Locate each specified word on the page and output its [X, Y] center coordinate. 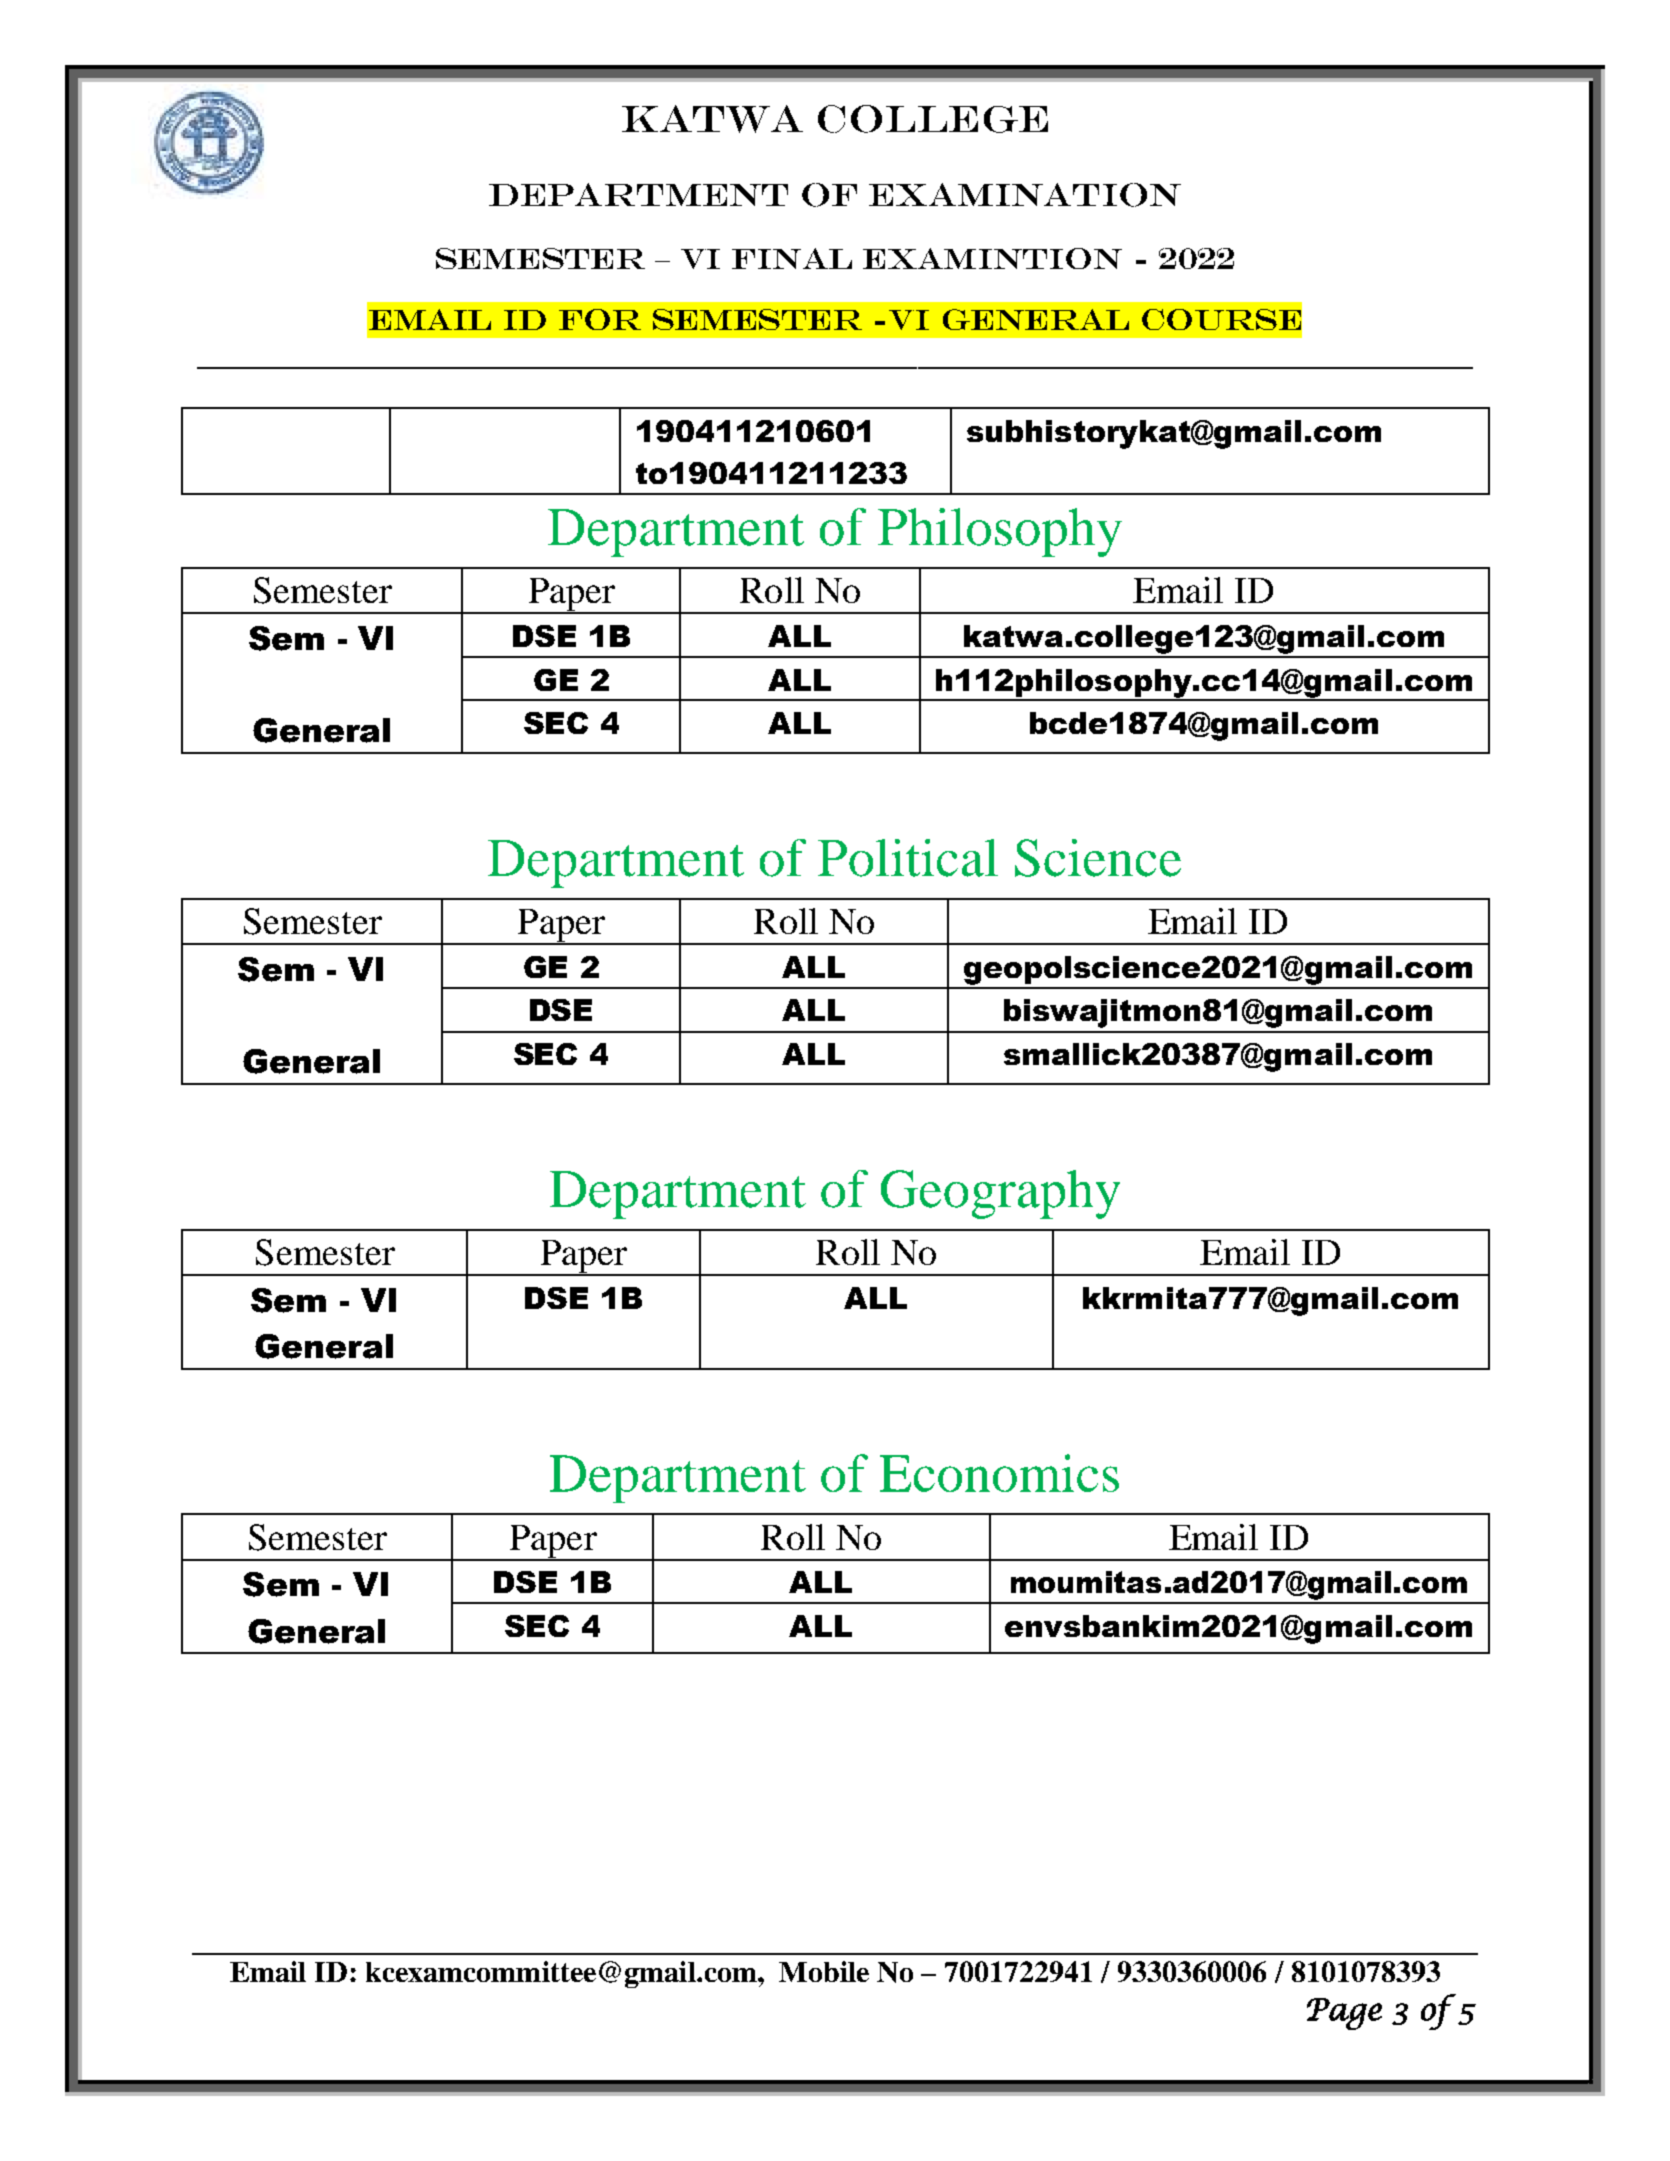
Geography [1000, 1194]
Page [1344, 2014]
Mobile [824, 1971]
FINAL [792, 258]
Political [908, 858]
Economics [999, 1473]
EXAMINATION [1025, 195]
